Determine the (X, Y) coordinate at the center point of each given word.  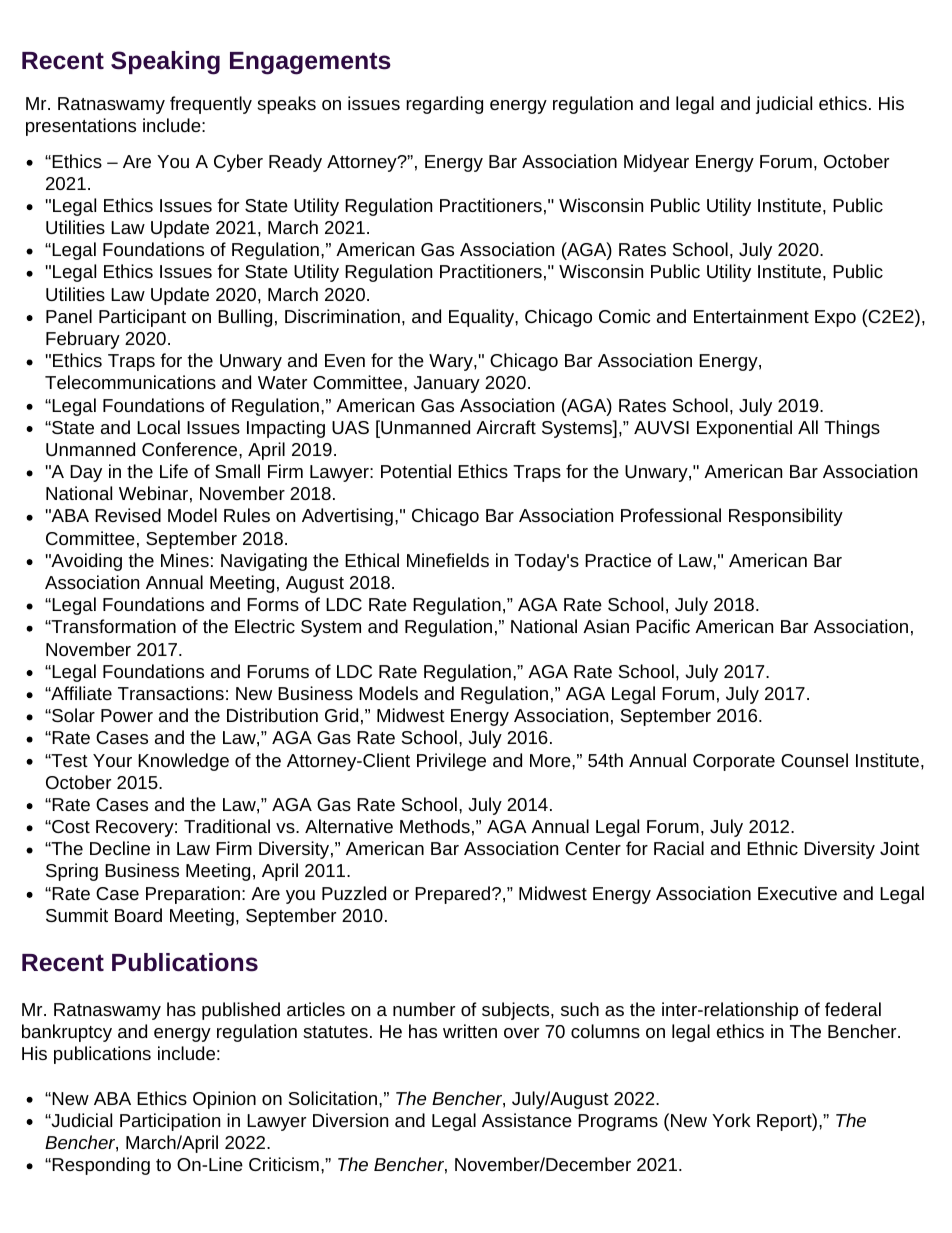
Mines (185, 560)
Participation (170, 1122)
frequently (211, 105)
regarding (444, 105)
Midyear (656, 163)
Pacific (663, 626)
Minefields (448, 560)
